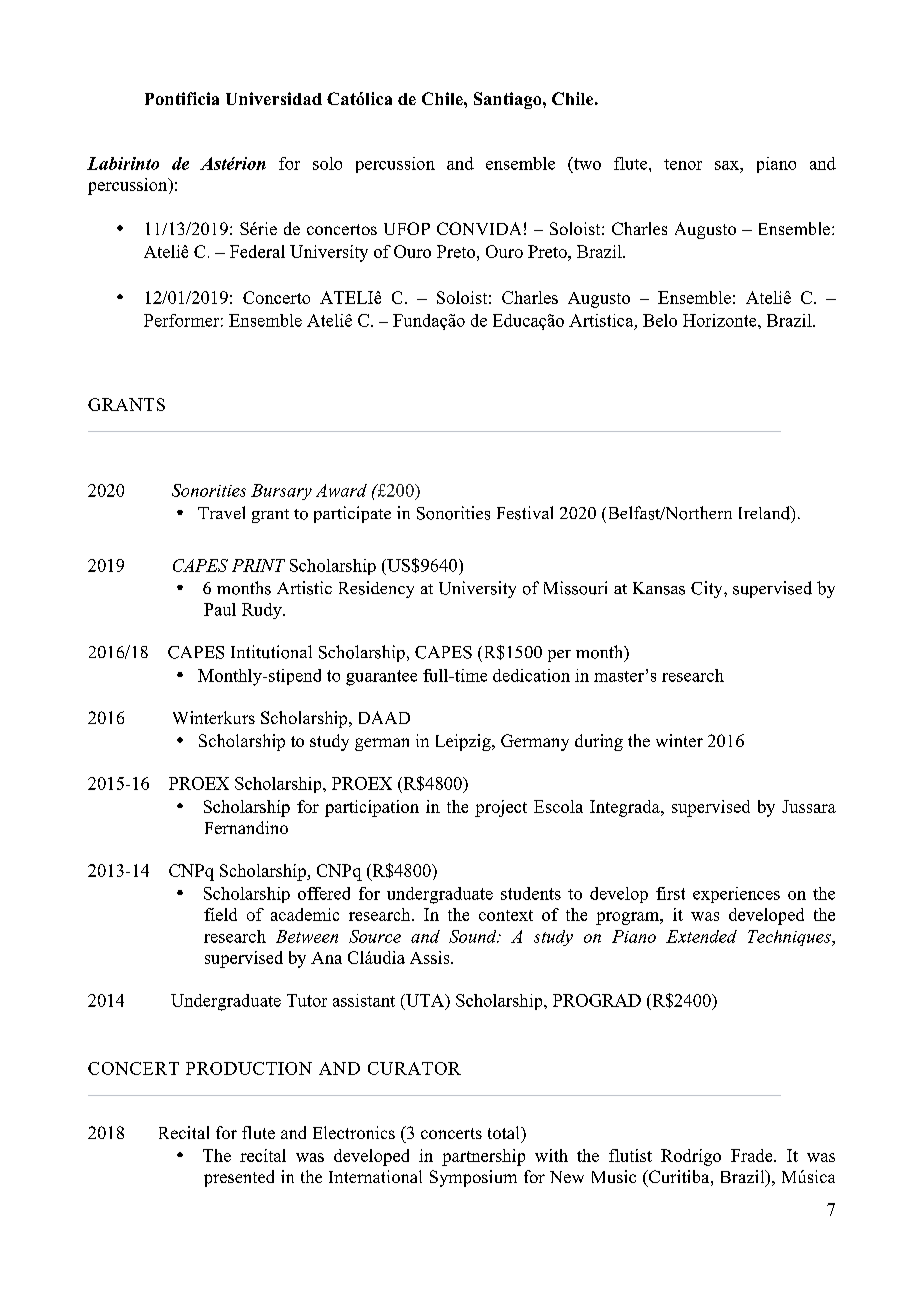  What do you see at coordinates (305, 914) in the document?
I see `academic` at bounding box center [305, 914].
